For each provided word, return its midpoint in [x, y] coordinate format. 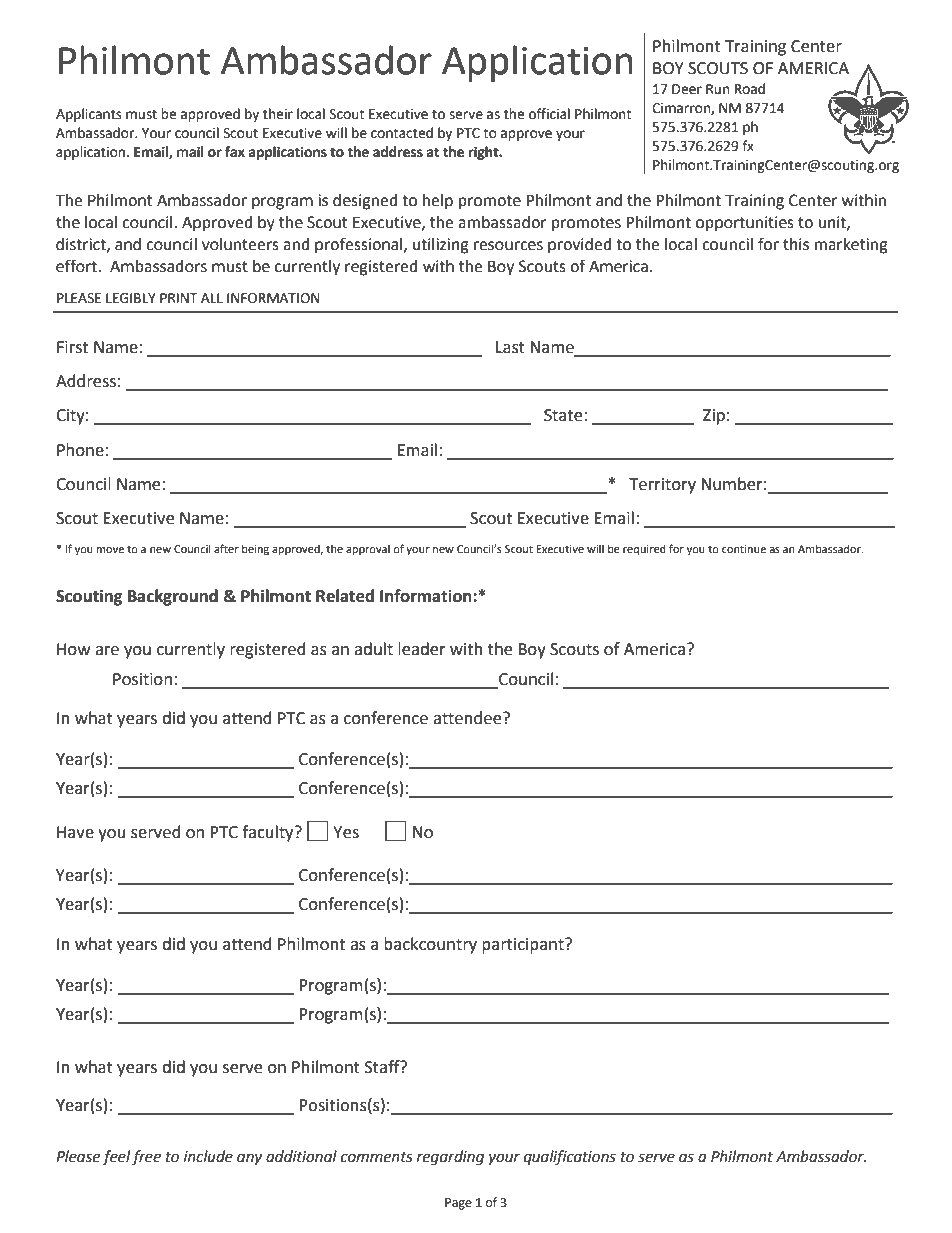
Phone [80, 450]
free [146, 1157]
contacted [402, 133]
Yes [346, 832]
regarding [450, 1158]
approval [368, 550]
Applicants [89, 115]
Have [75, 832]
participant [524, 946]
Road [750, 89]
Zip [714, 417]
